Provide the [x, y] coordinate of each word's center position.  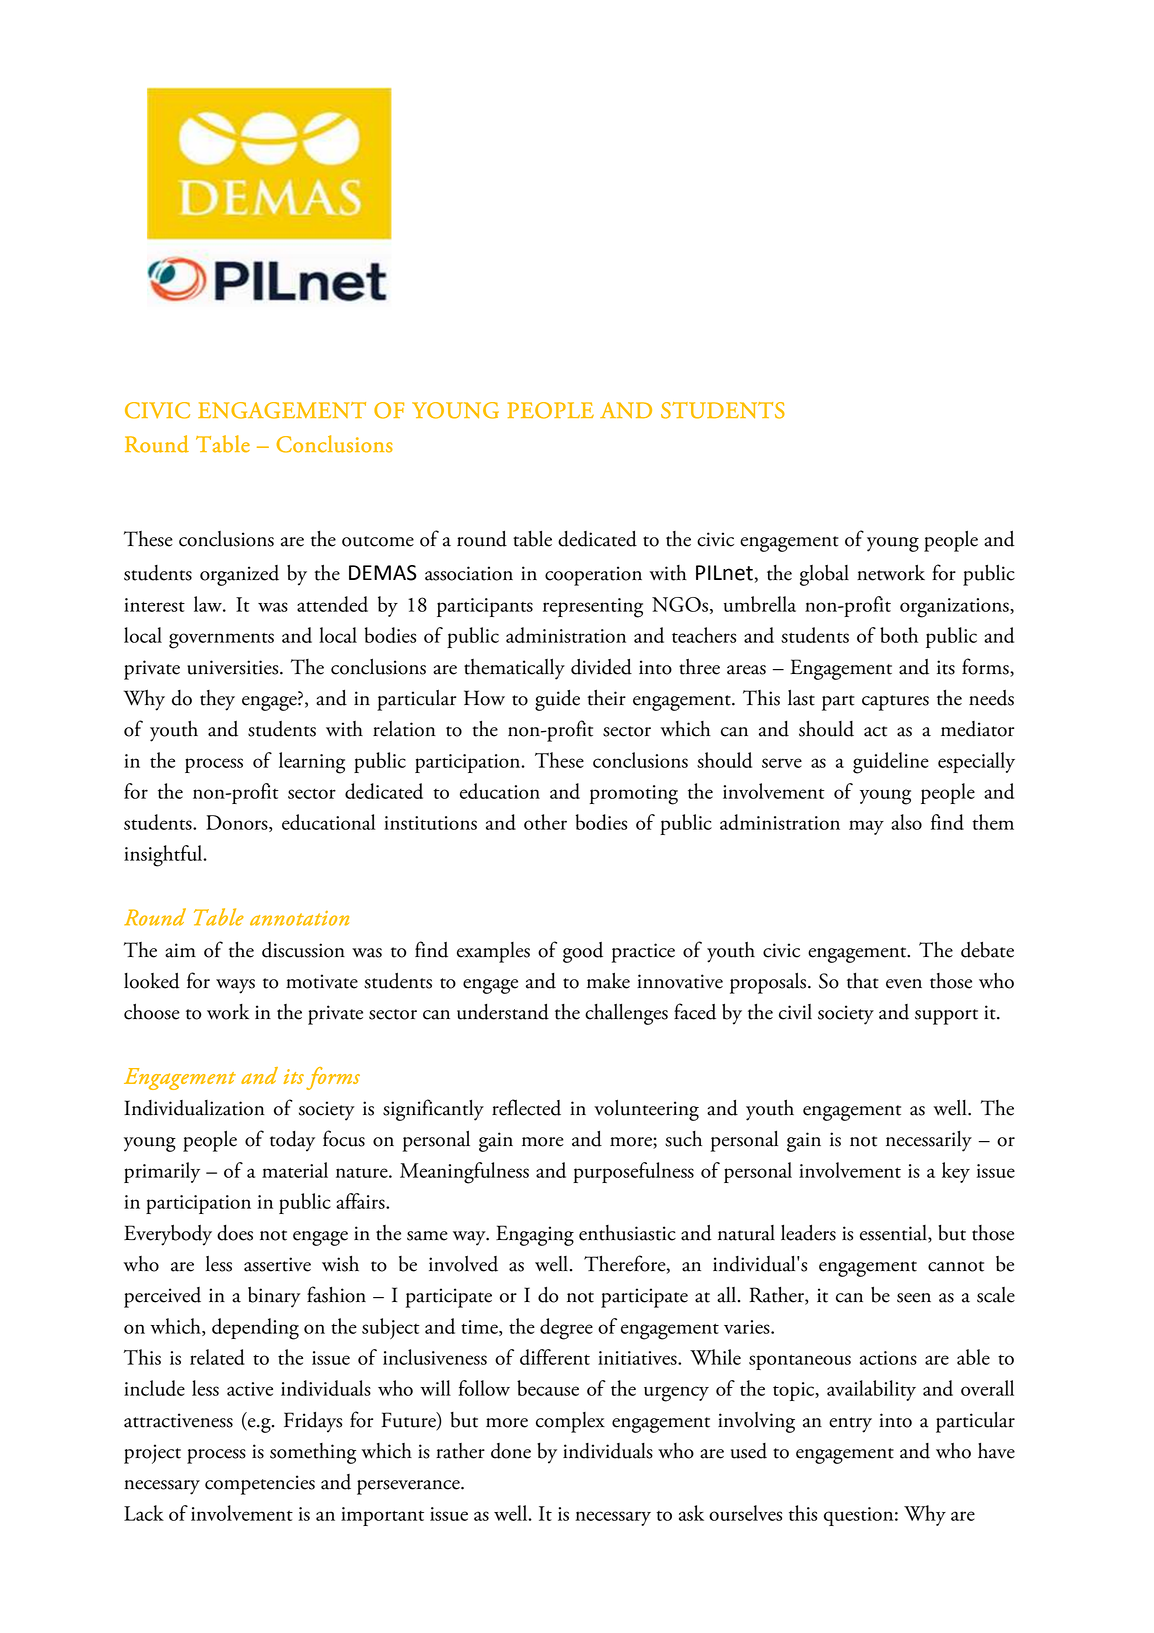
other [545, 822]
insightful [164, 856]
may [866, 827]
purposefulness [633, 1172]
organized [239, 575]
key [956, 1172]
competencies [260, 1485]
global [824, 575]
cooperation [593, 576]
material [295, 1170]
